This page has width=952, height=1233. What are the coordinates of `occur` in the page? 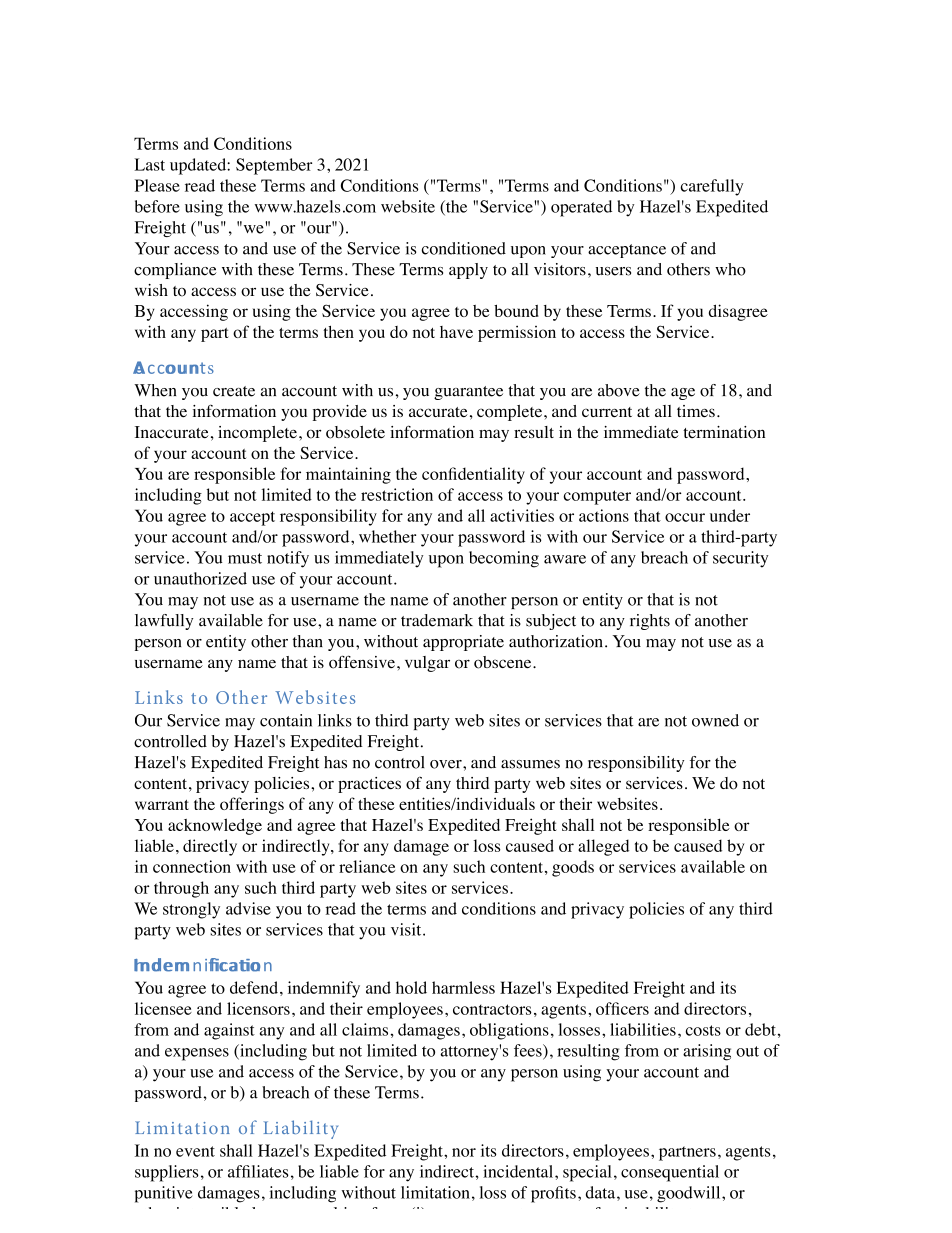 It's located at (685, 517).
